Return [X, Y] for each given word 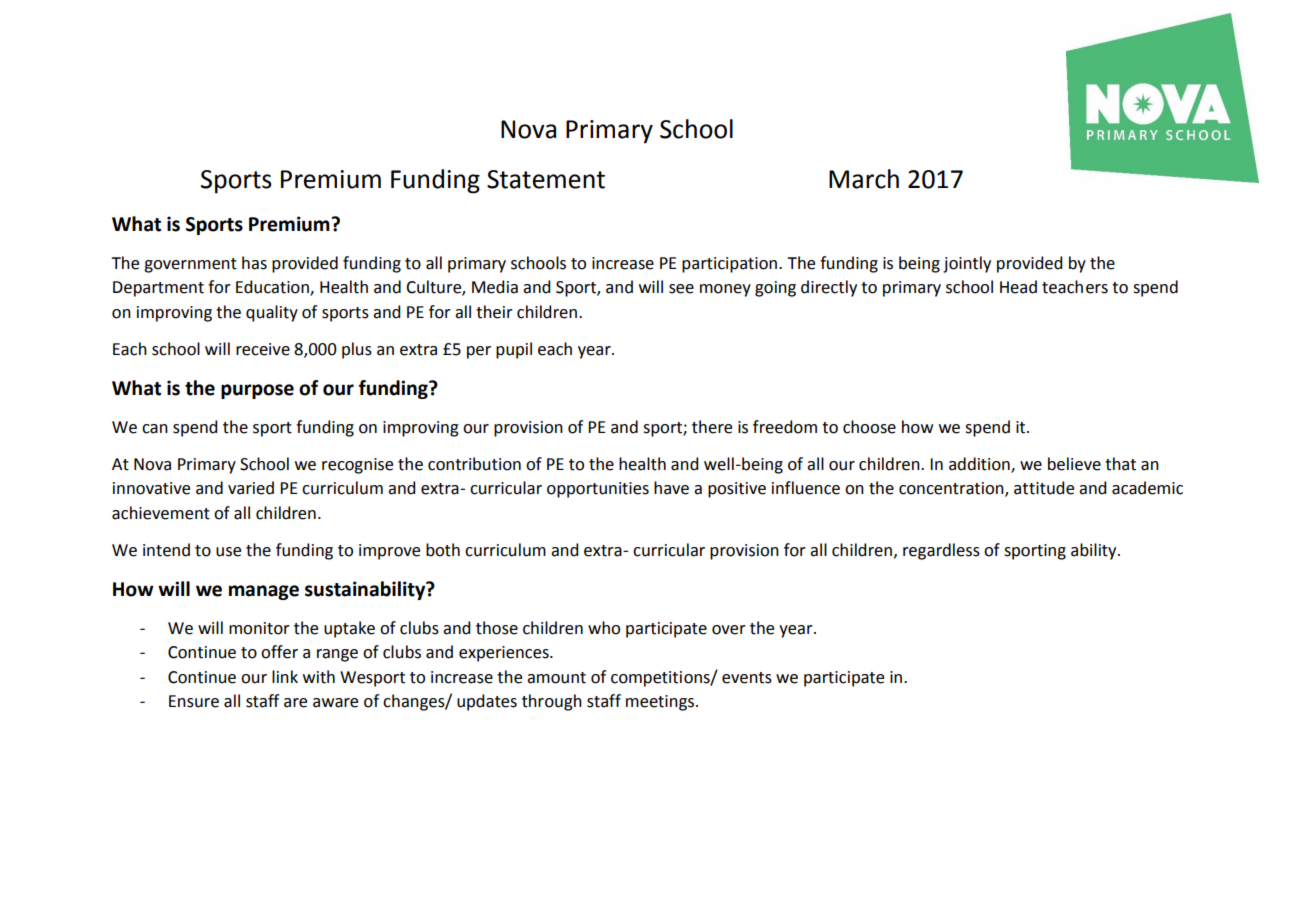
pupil [514, 350]
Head [1018, 287]
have [671, 488]
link [285, 676]
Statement [546, 179]
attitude [1044, 488]
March [864, 179]
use [228, 552]
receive [263, 349]
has [254, 263]
